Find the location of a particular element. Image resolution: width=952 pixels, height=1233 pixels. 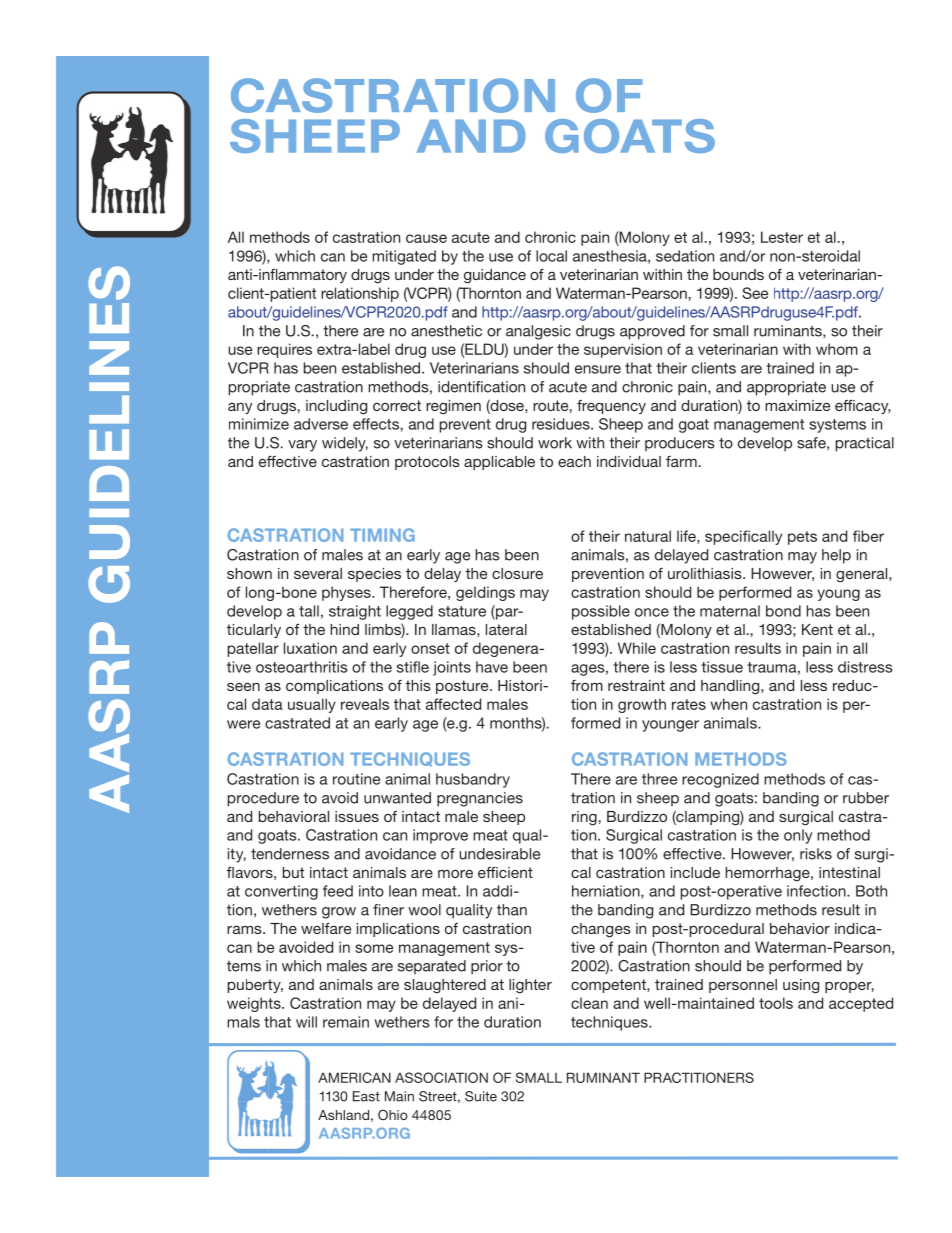

AMERICAN is located at coordinates (354, 1077).
